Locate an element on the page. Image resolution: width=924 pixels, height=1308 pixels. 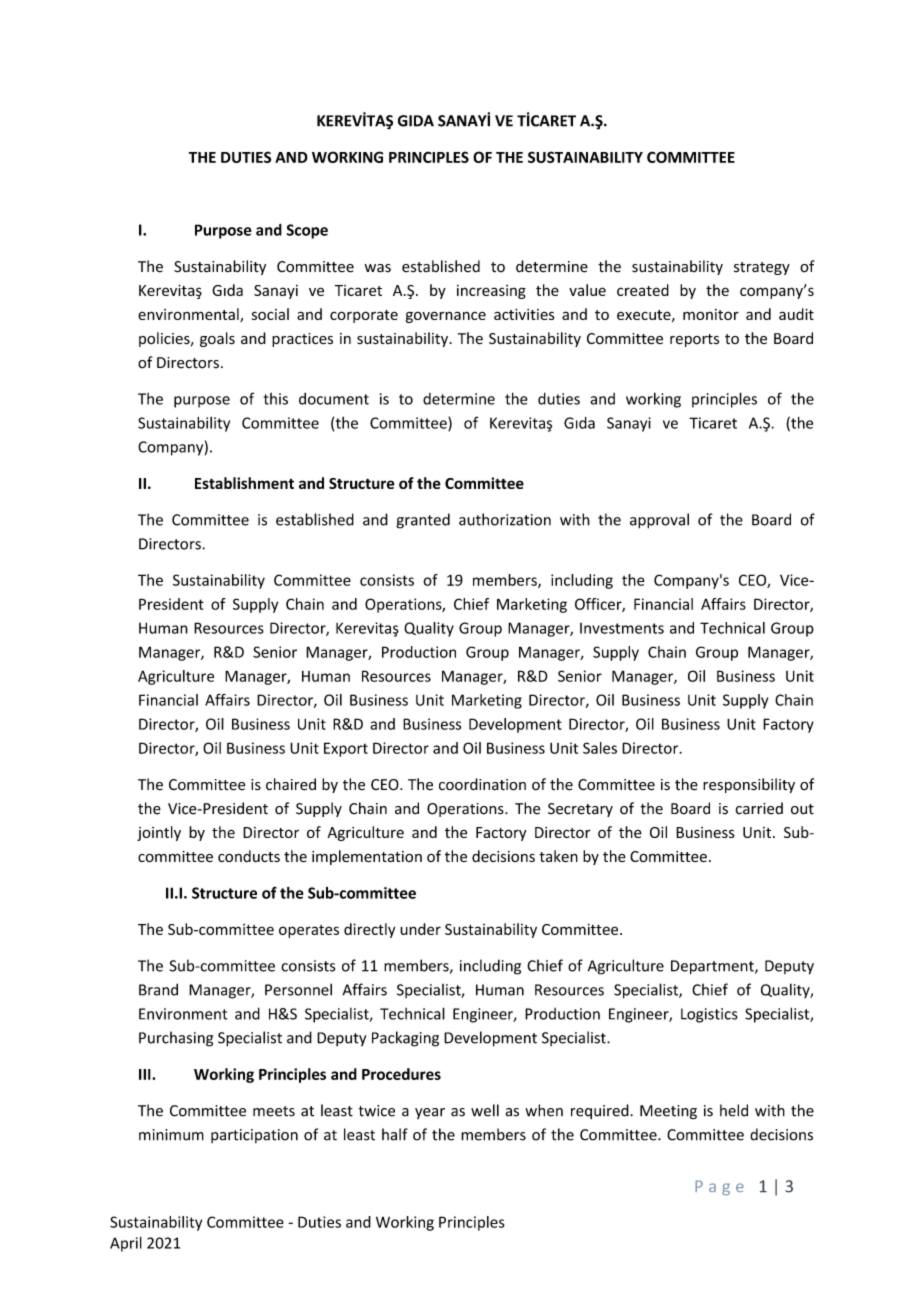
increasing is located at coordinates (491, 292).
